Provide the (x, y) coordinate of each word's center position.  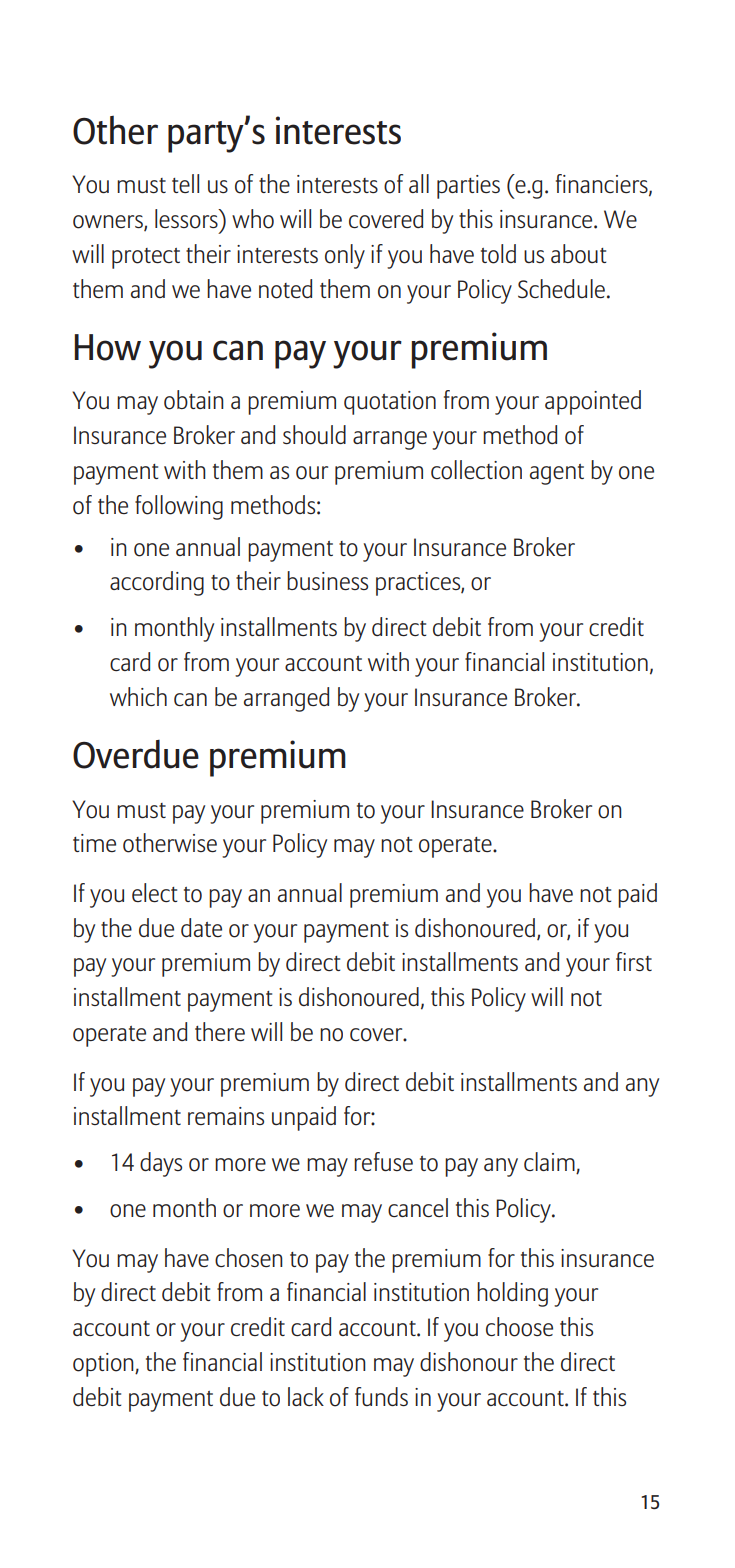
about (578, 254)
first (634, 961)
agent (557, 474)
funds (381, 1396)
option (104, 1365)
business (327, 580)
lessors (187, 219)
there (220, 1031)
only (345, 256)
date (201, 927)
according (157, 583)
